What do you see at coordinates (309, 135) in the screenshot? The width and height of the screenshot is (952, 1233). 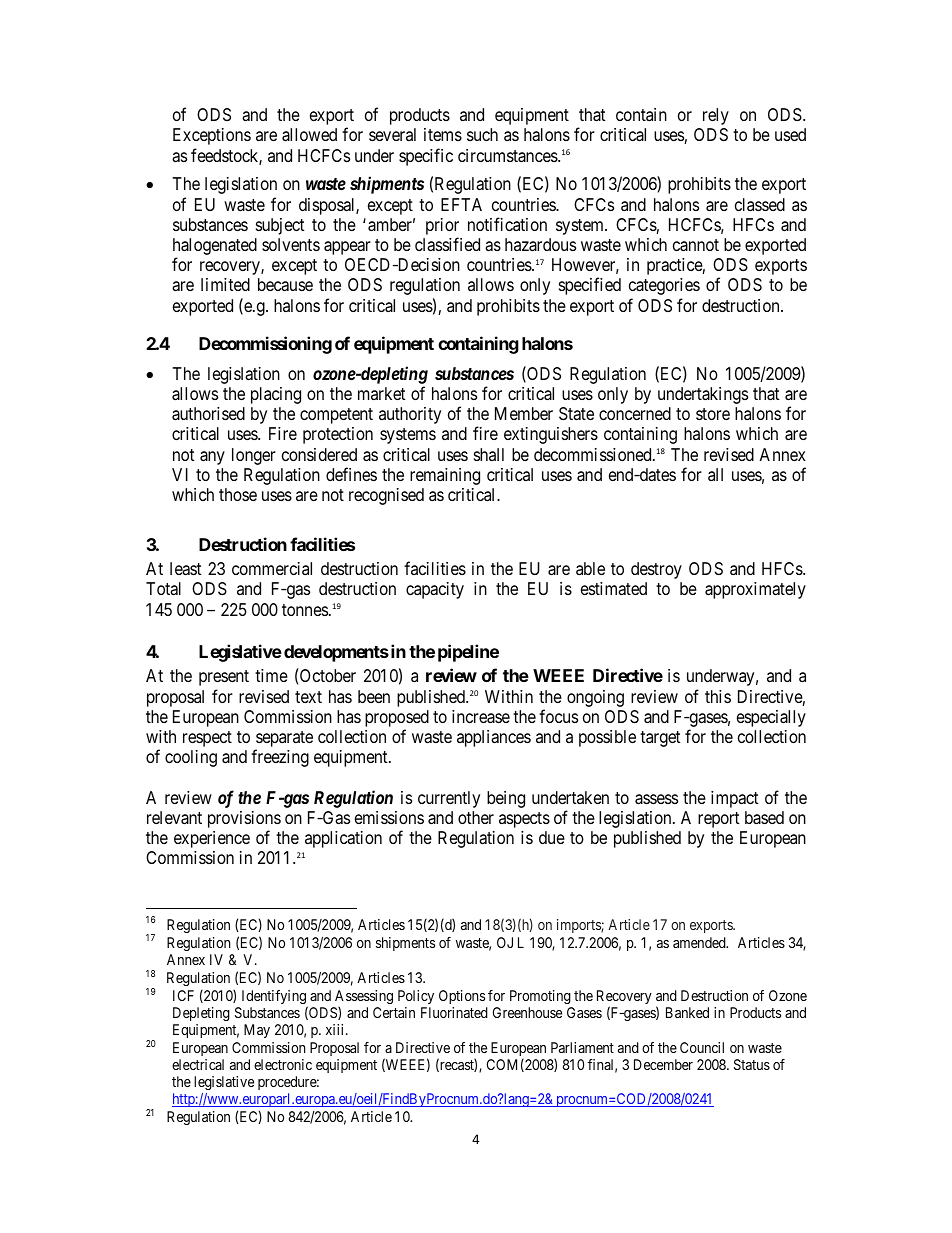 I see `allowed` at bounding box center [309, 135].
